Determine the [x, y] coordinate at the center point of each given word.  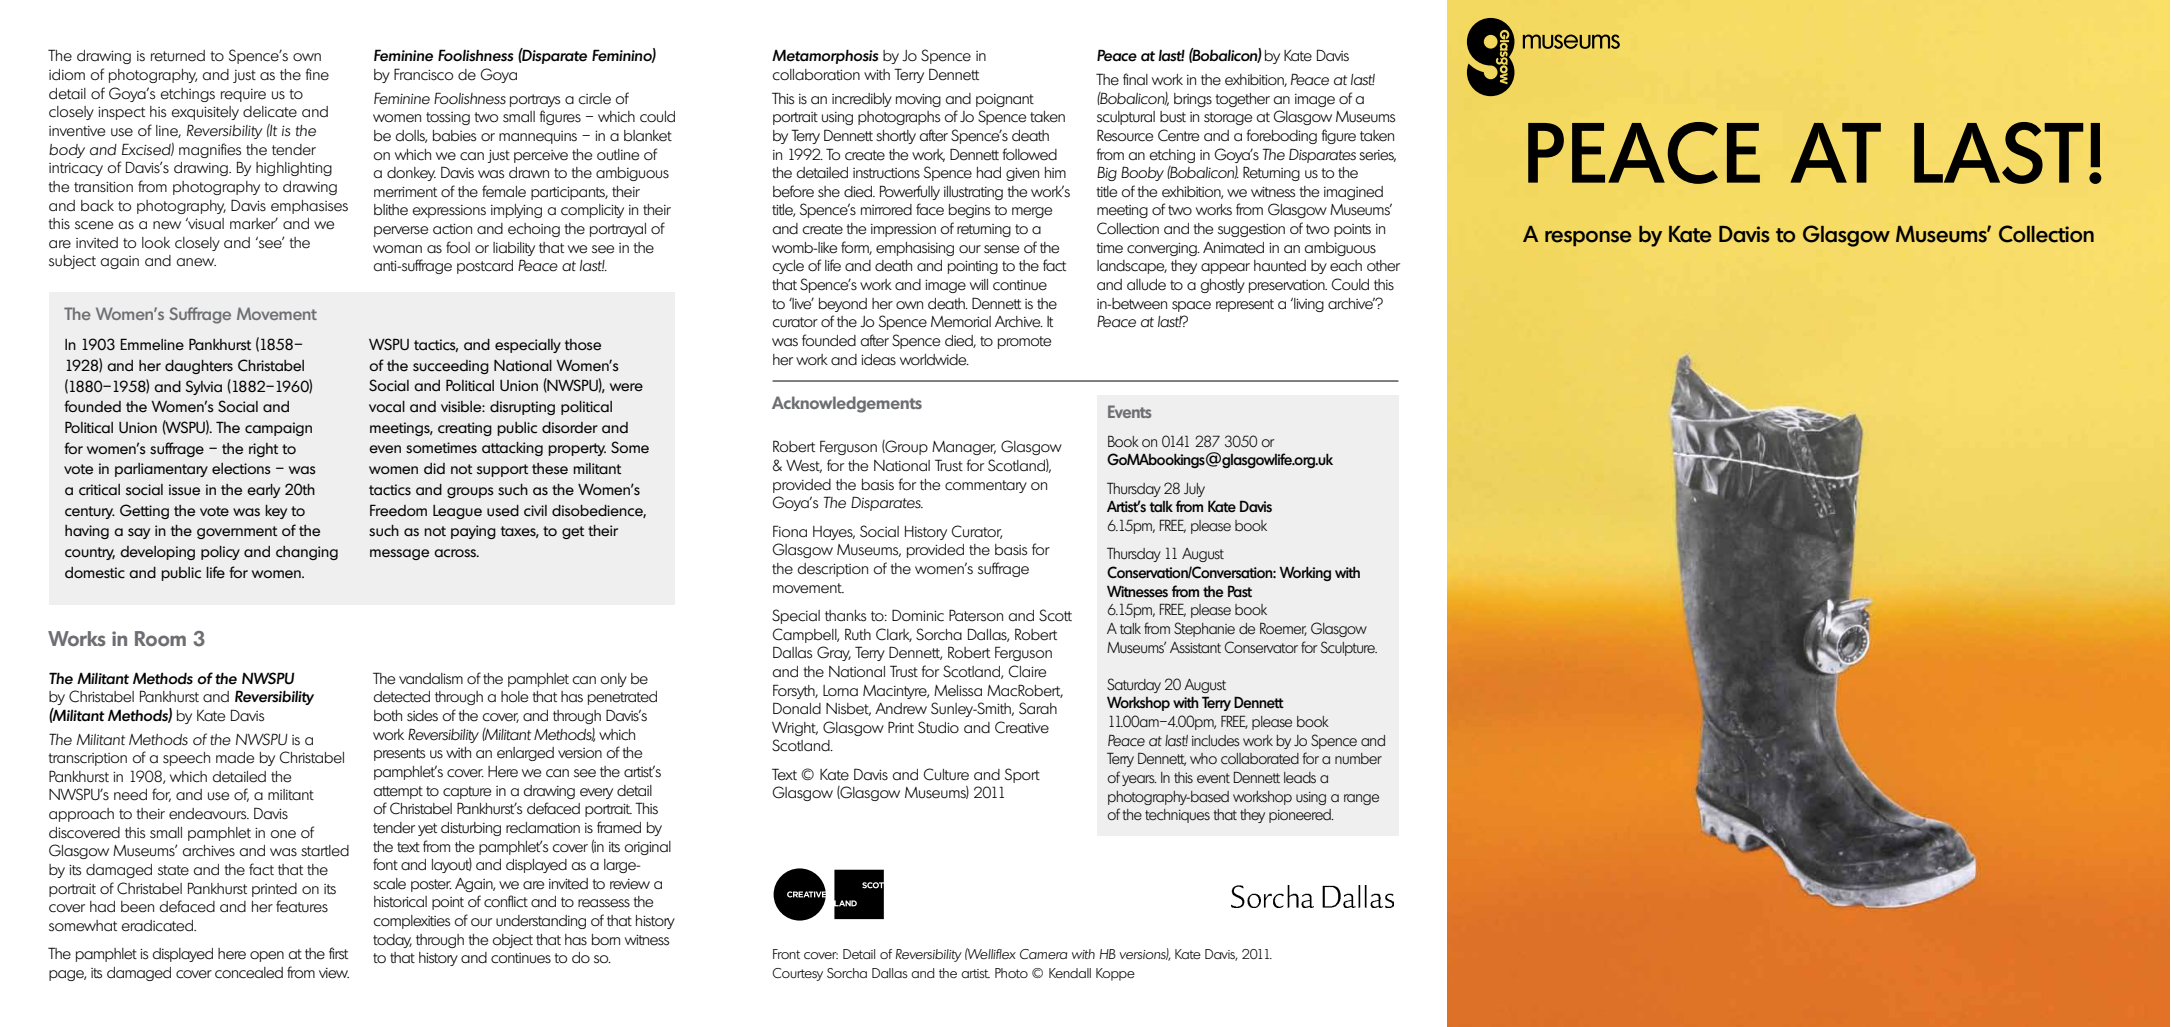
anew [196, 262]
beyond [843, 305]
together [1242, 100]
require [243, 95]
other [1383, 266]
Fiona [790, 531]
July [1194, 490]
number [1358, 759]
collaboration [816, 75]
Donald [797, 708]
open [267, 956]
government [237, 532]
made [235, 758]
